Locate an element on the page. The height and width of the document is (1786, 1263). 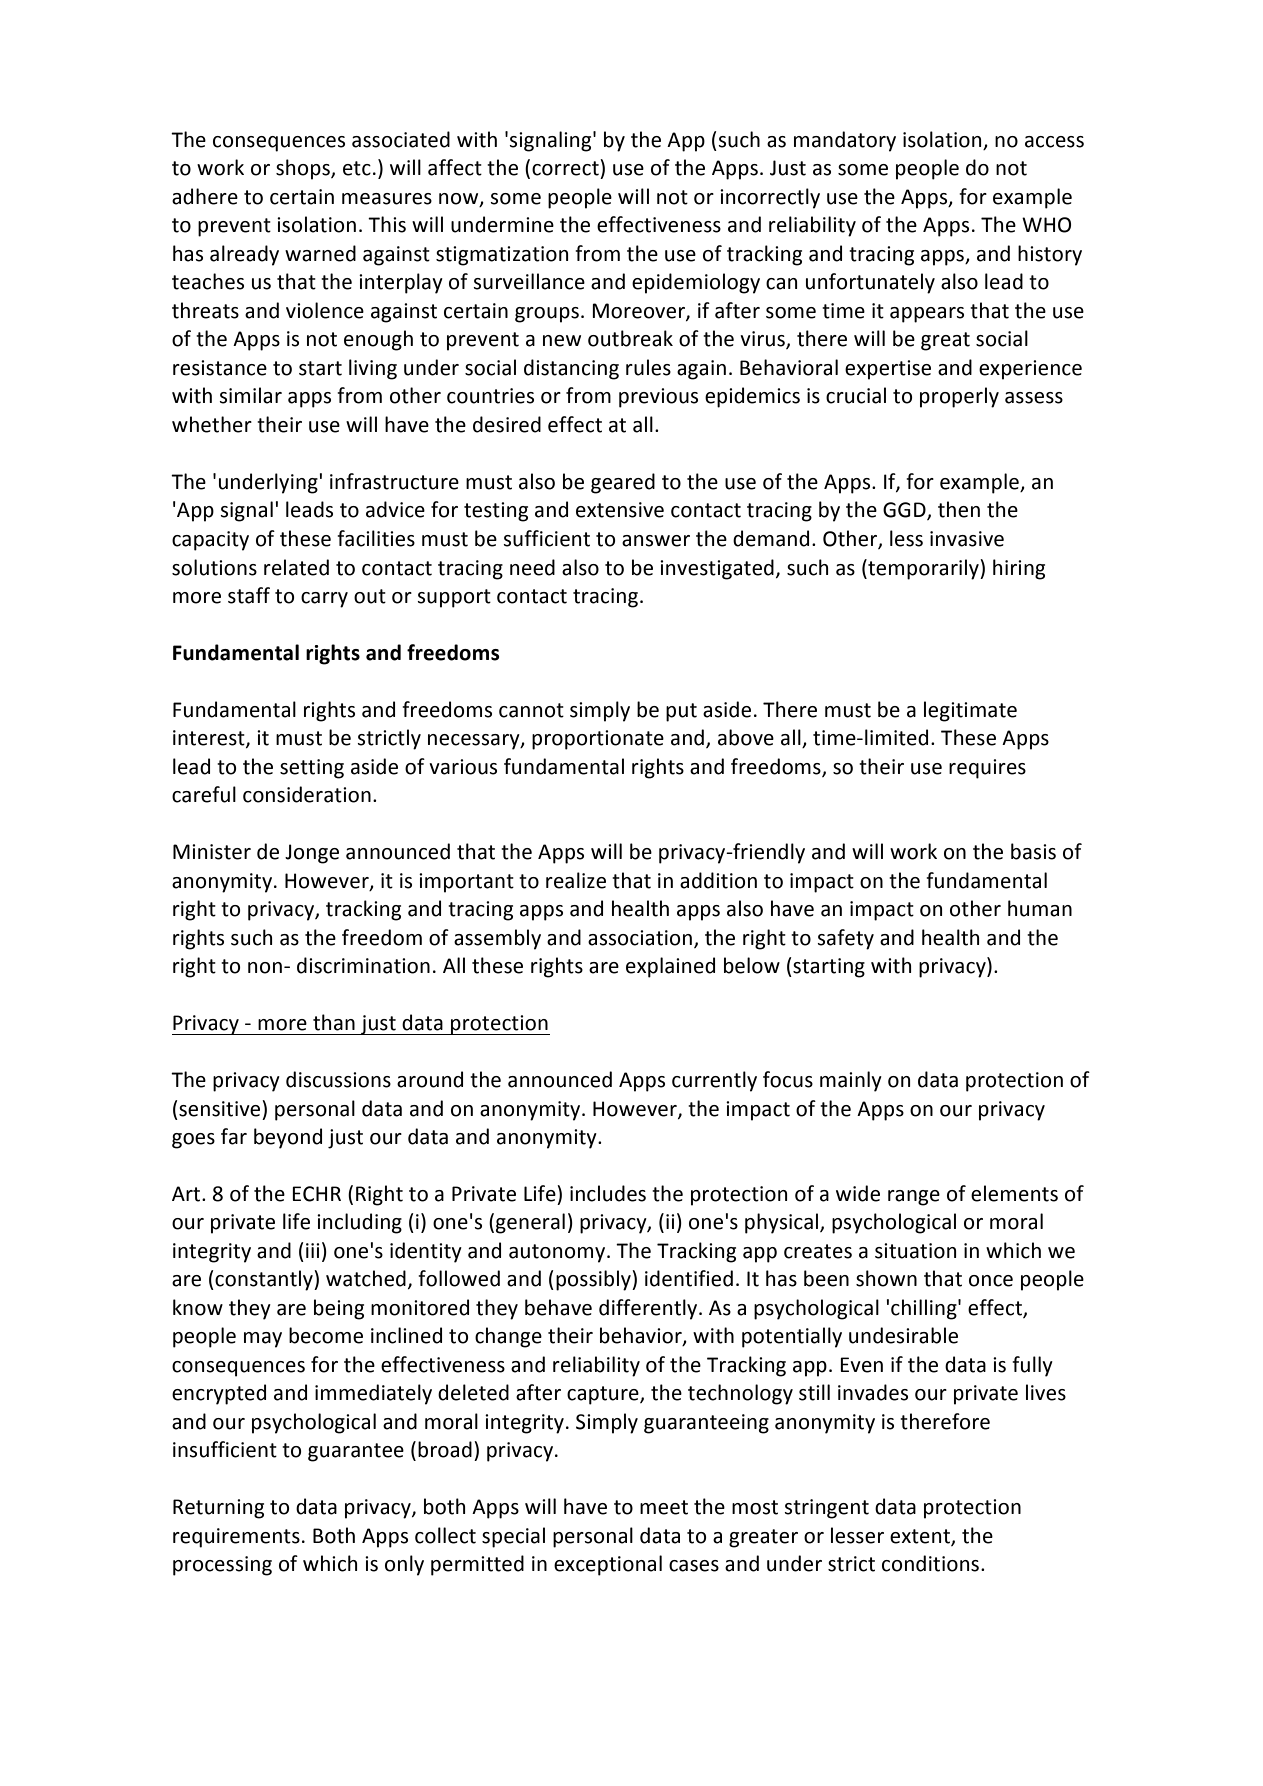
epidemiology is located at coordinates (696, 283).
